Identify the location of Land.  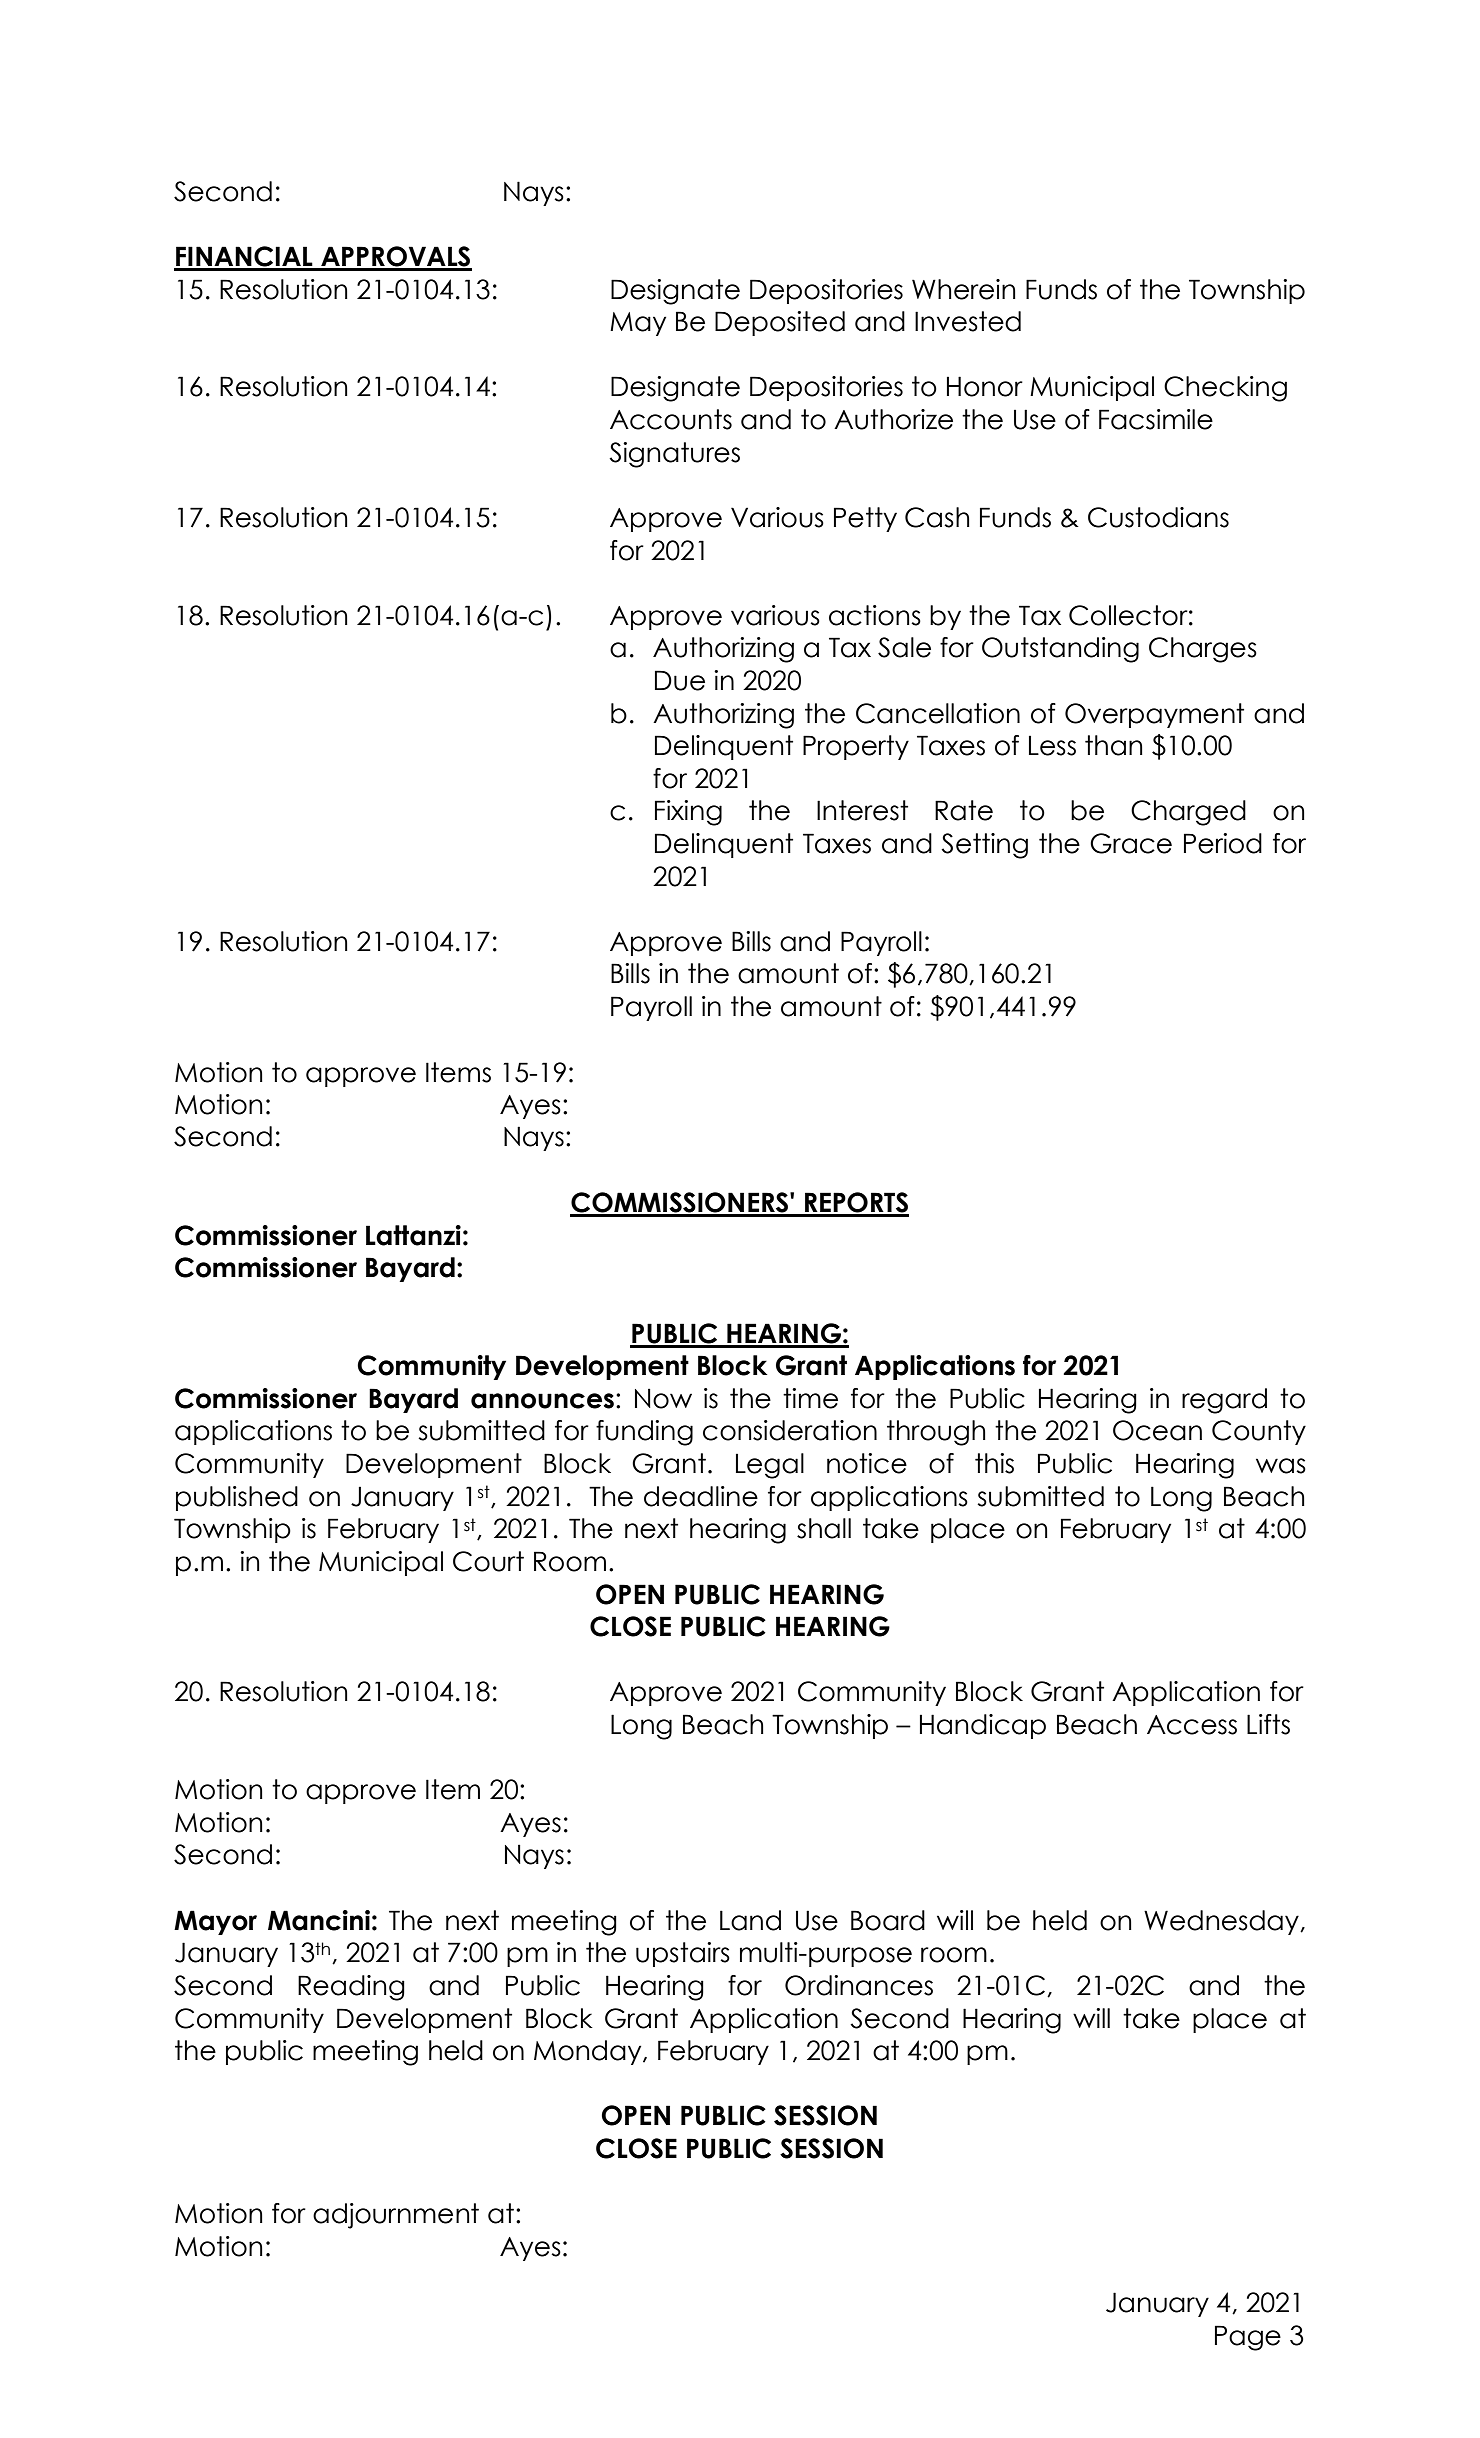
(750, 1920).
